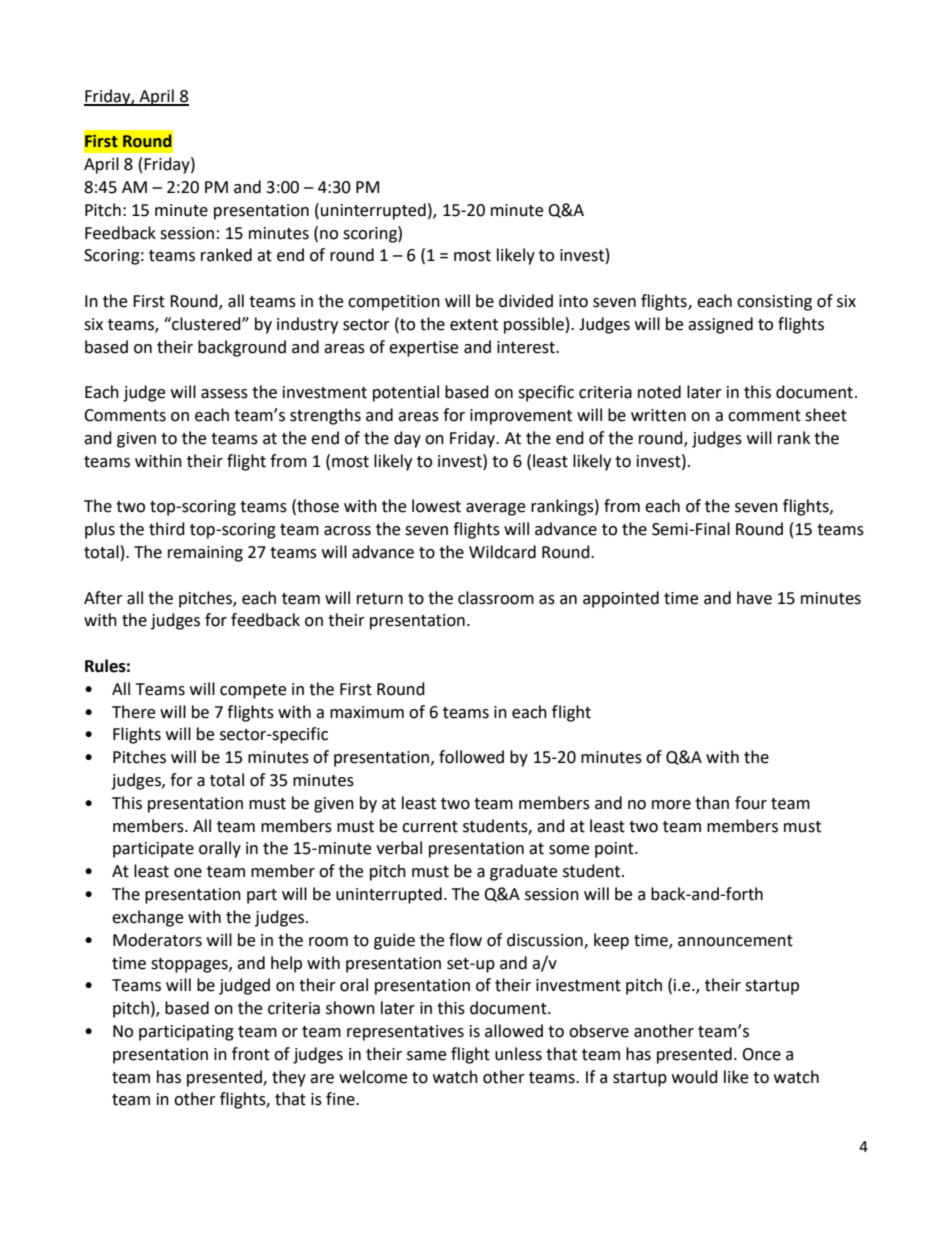 Image resolution: width=952 pixels, height=1233 pixels. Describe the element at coordinates (754, 598) in the document. I see `have` at that location.
